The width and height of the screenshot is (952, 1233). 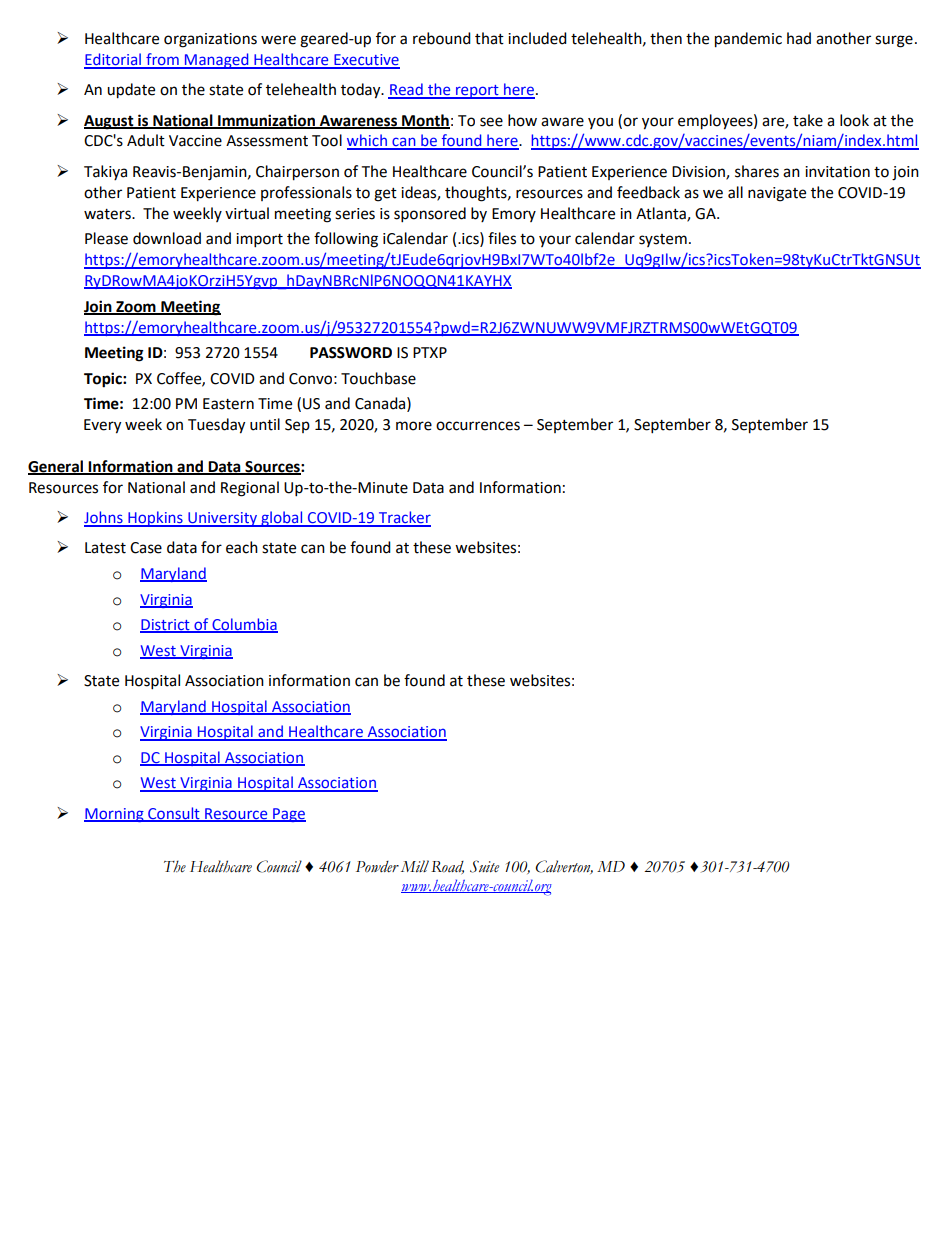 I want to click on had, so click(x=799, y=38).
